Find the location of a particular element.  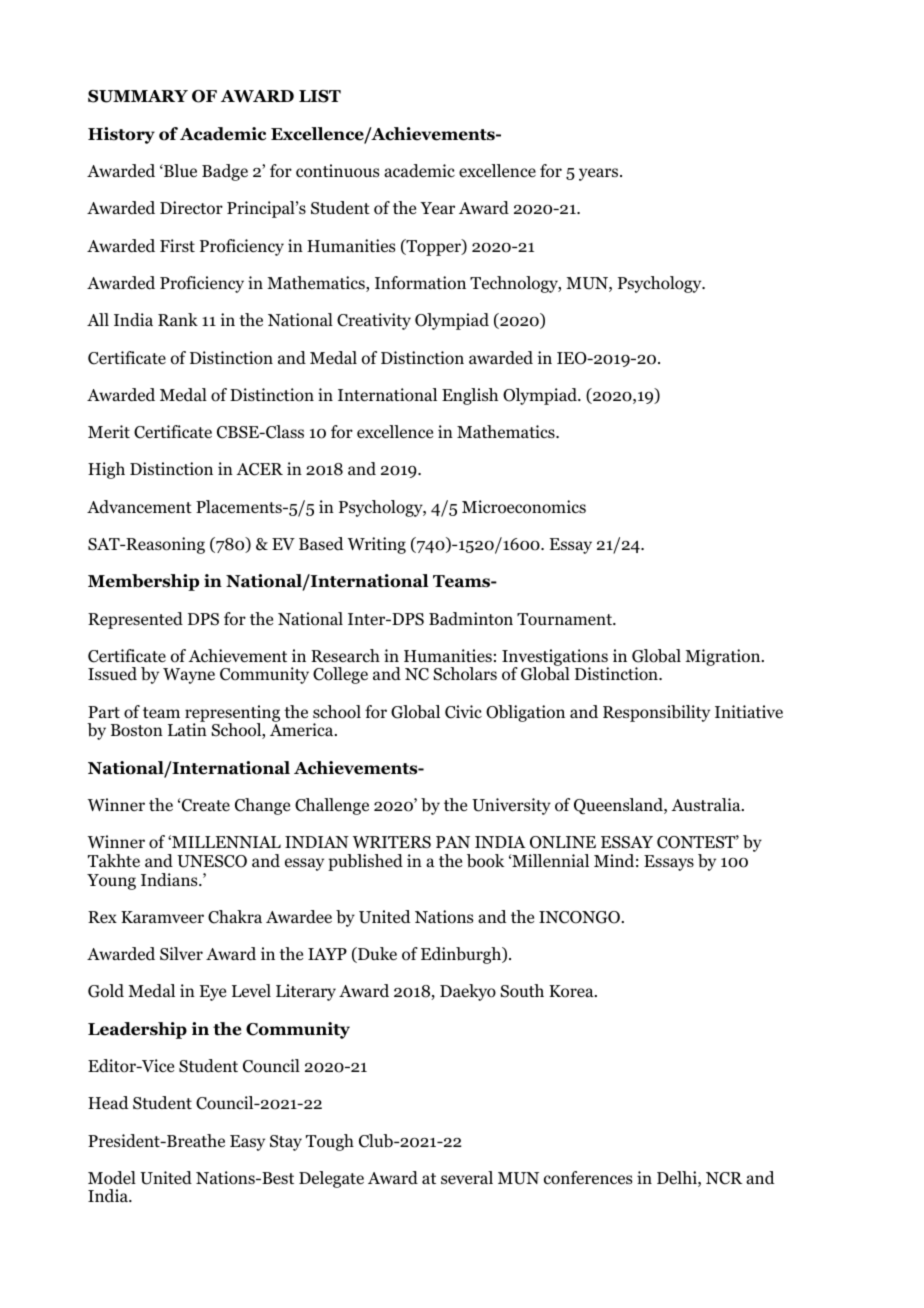

Information is located at coordinates (420, 283).
